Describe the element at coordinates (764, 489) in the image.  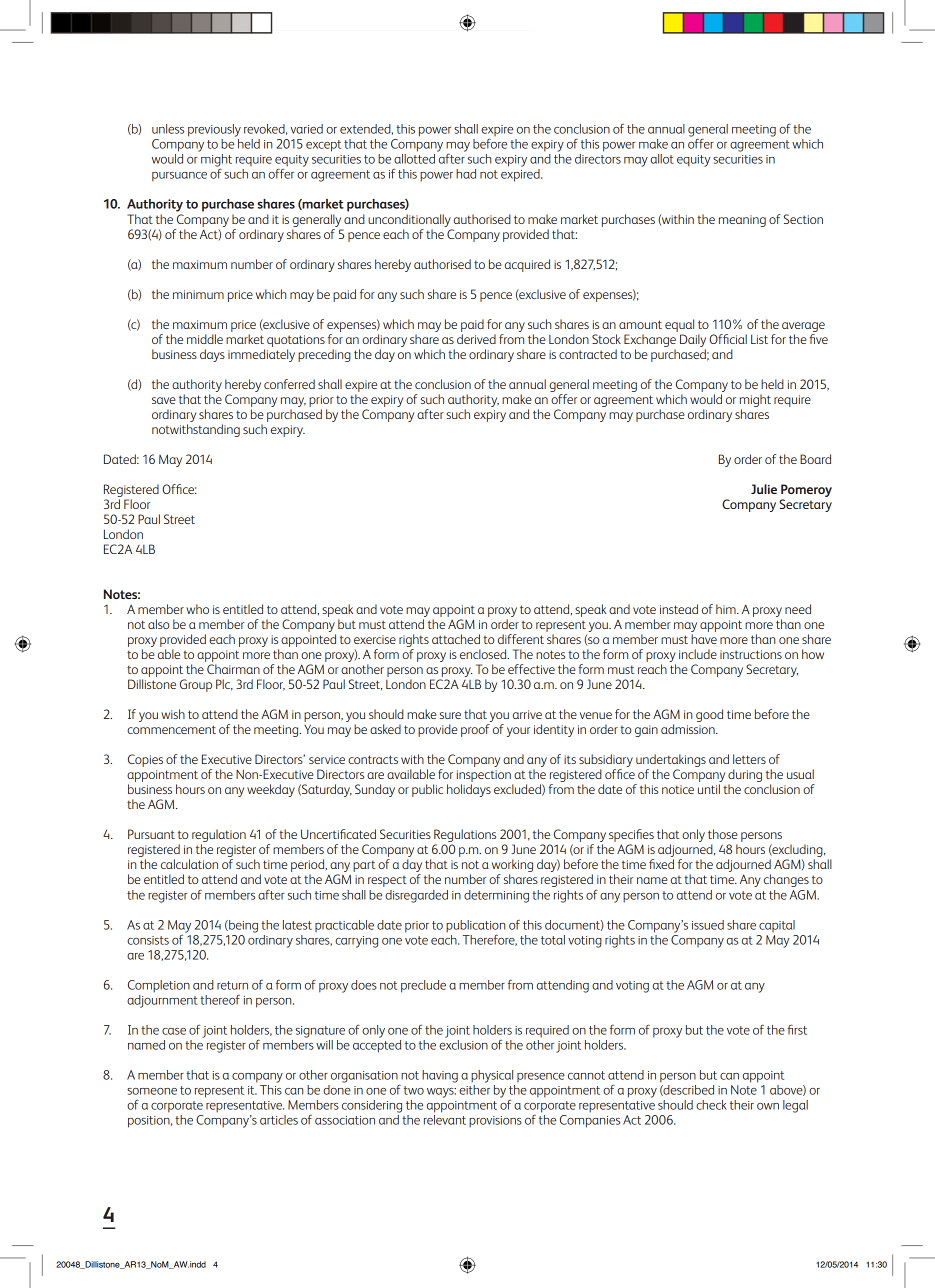
I see `Julie` at that location.
